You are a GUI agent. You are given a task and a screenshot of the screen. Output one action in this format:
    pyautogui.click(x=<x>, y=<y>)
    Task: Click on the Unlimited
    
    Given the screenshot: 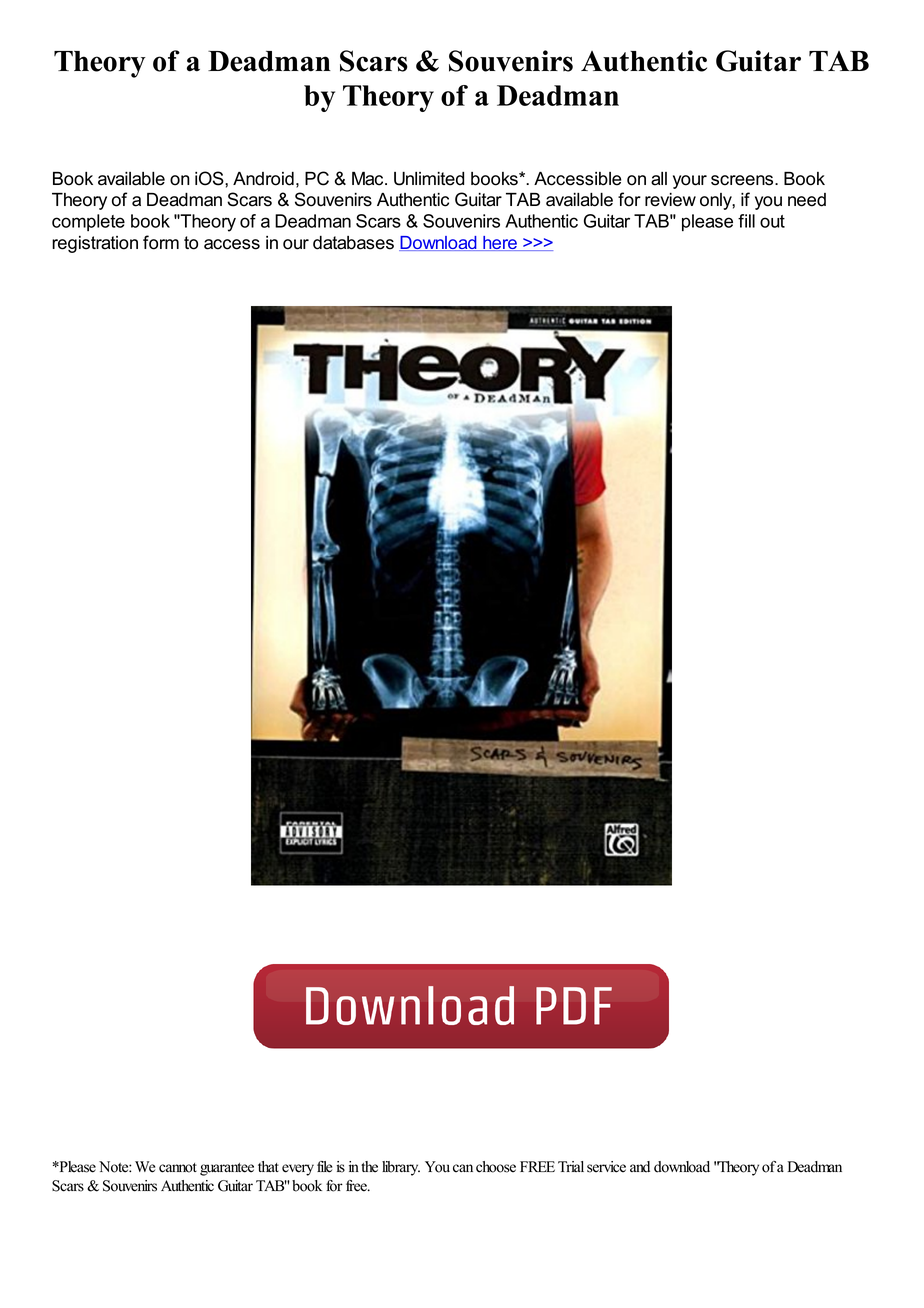 What is the action you would take?
    pyautogui.click(x=429, y=179)
